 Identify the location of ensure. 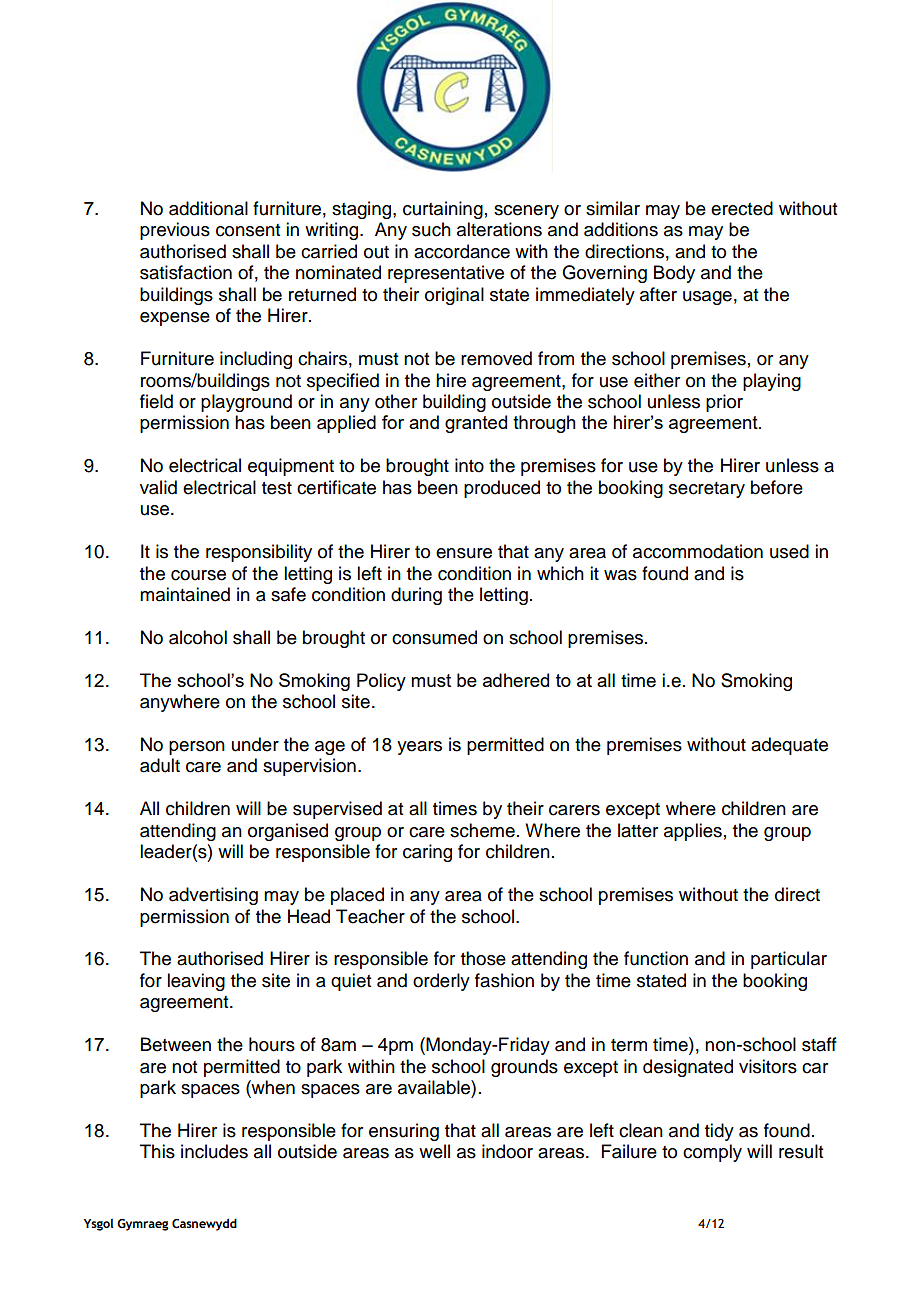
(464, 553).
